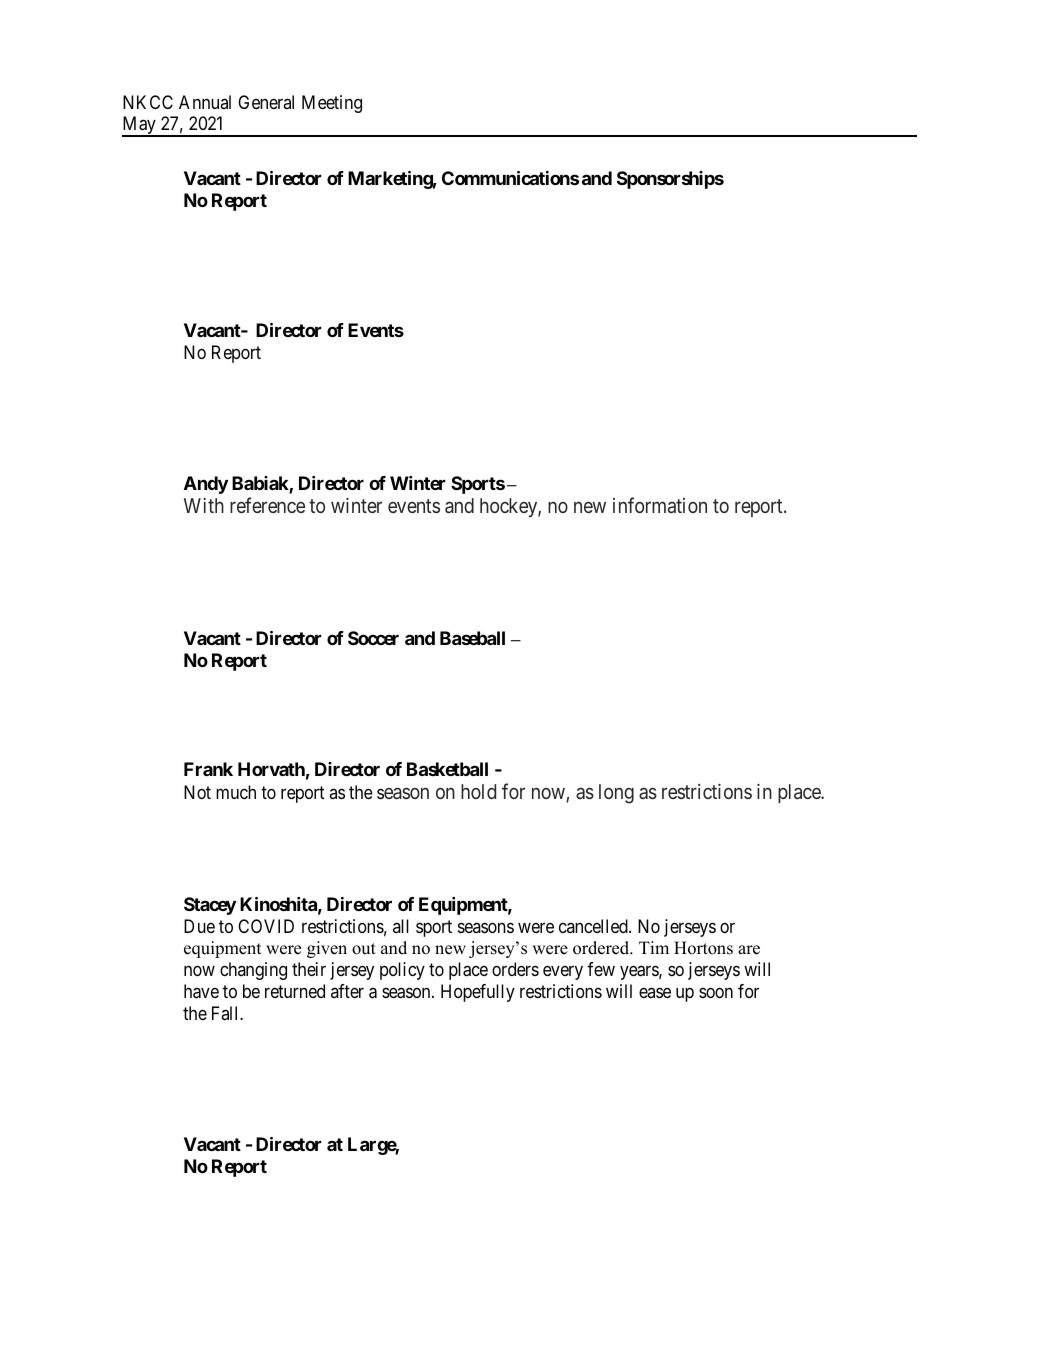 Image resolution: width=1039 pixels, height=1345 pixels. Describe the element at coordinates (201, 991) in the image. I see `have` at that location.
